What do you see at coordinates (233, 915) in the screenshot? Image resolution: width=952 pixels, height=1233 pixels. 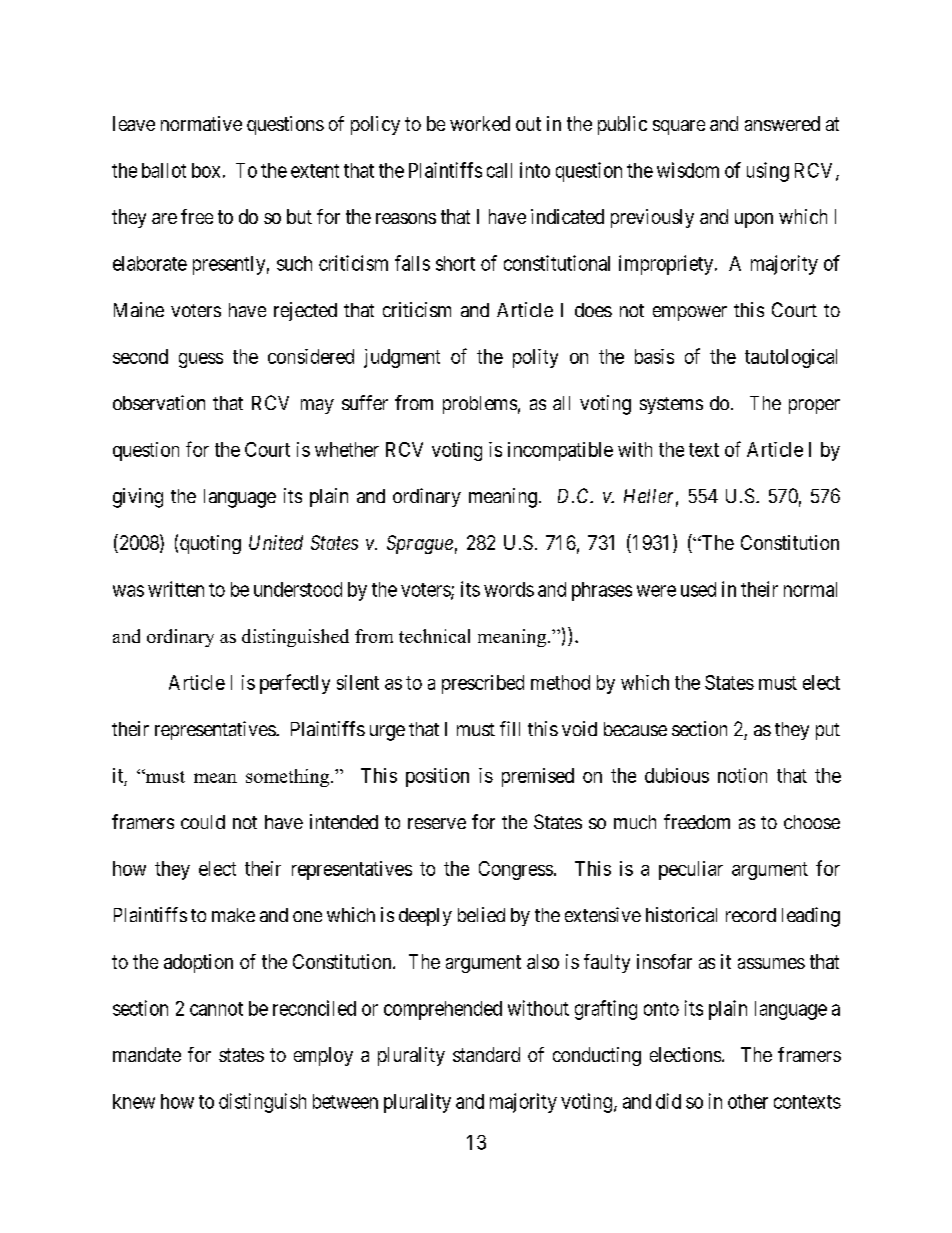 I see `make` at bounding box center [233, 915].
